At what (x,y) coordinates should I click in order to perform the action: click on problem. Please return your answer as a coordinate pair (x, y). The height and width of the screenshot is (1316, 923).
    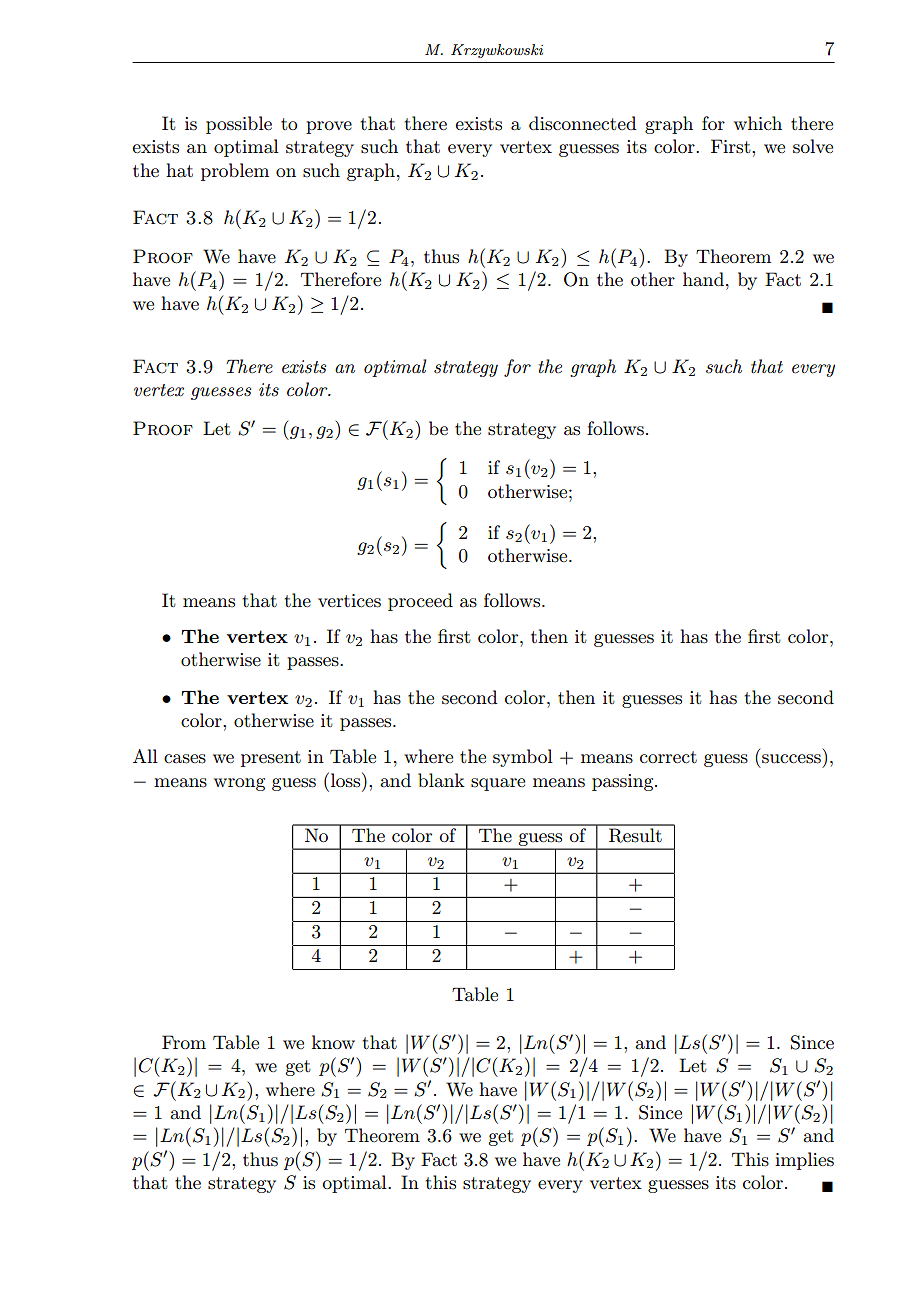
    Looking at the image, I should click on (235, 172).
